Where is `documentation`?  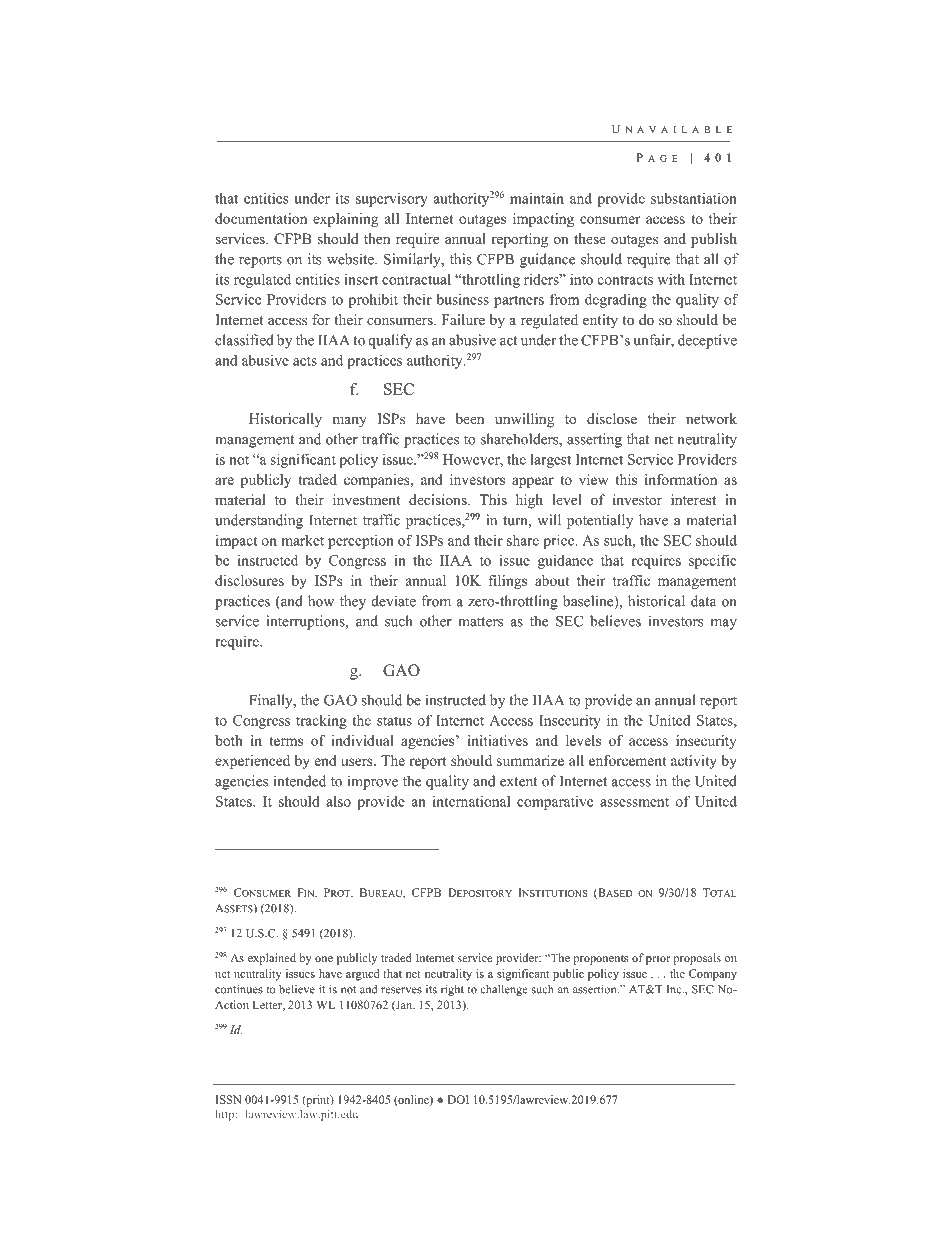
documentation is located at coordinates (261, 218).
